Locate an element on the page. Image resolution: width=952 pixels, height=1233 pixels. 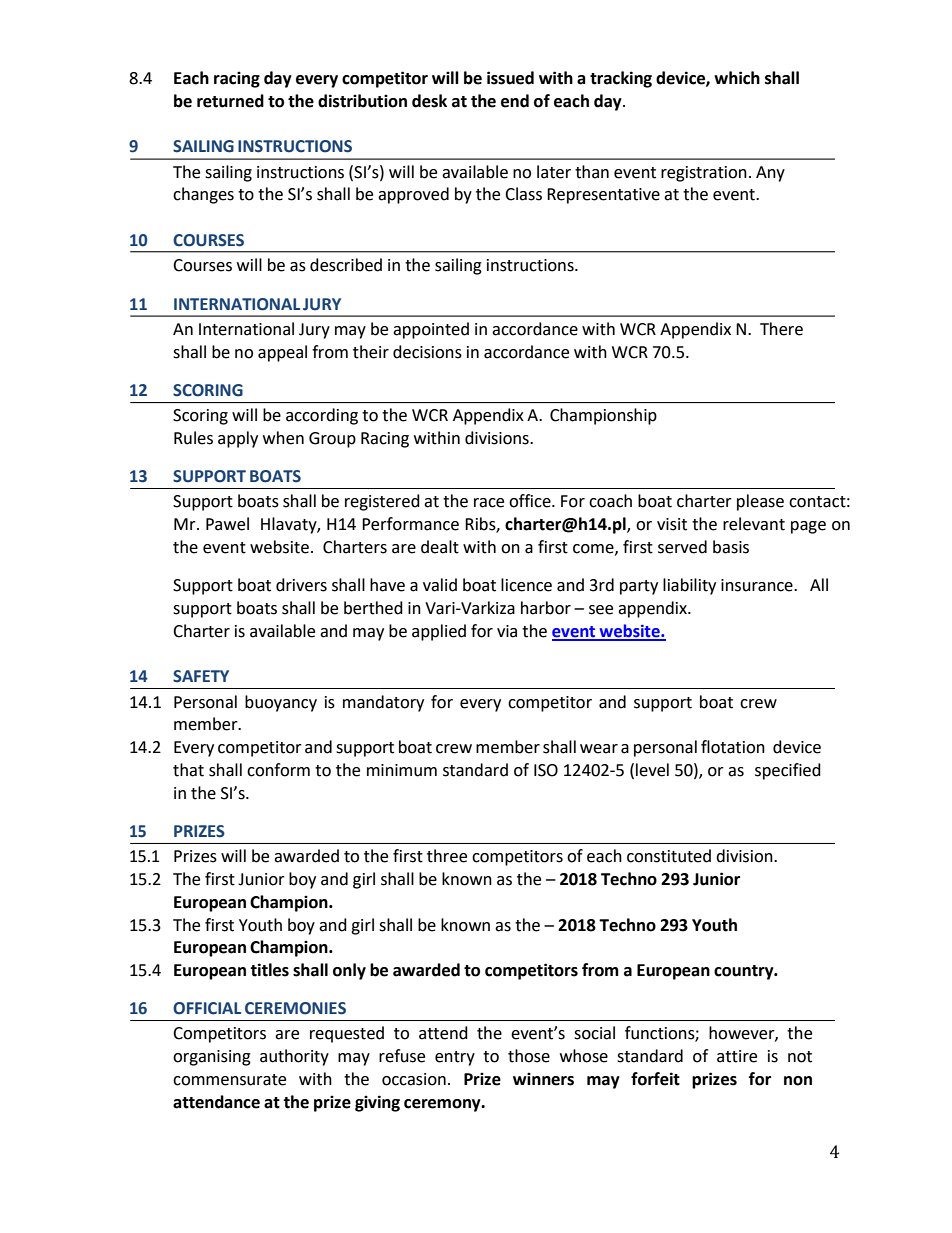
which is located at coordinates (737, 78).
